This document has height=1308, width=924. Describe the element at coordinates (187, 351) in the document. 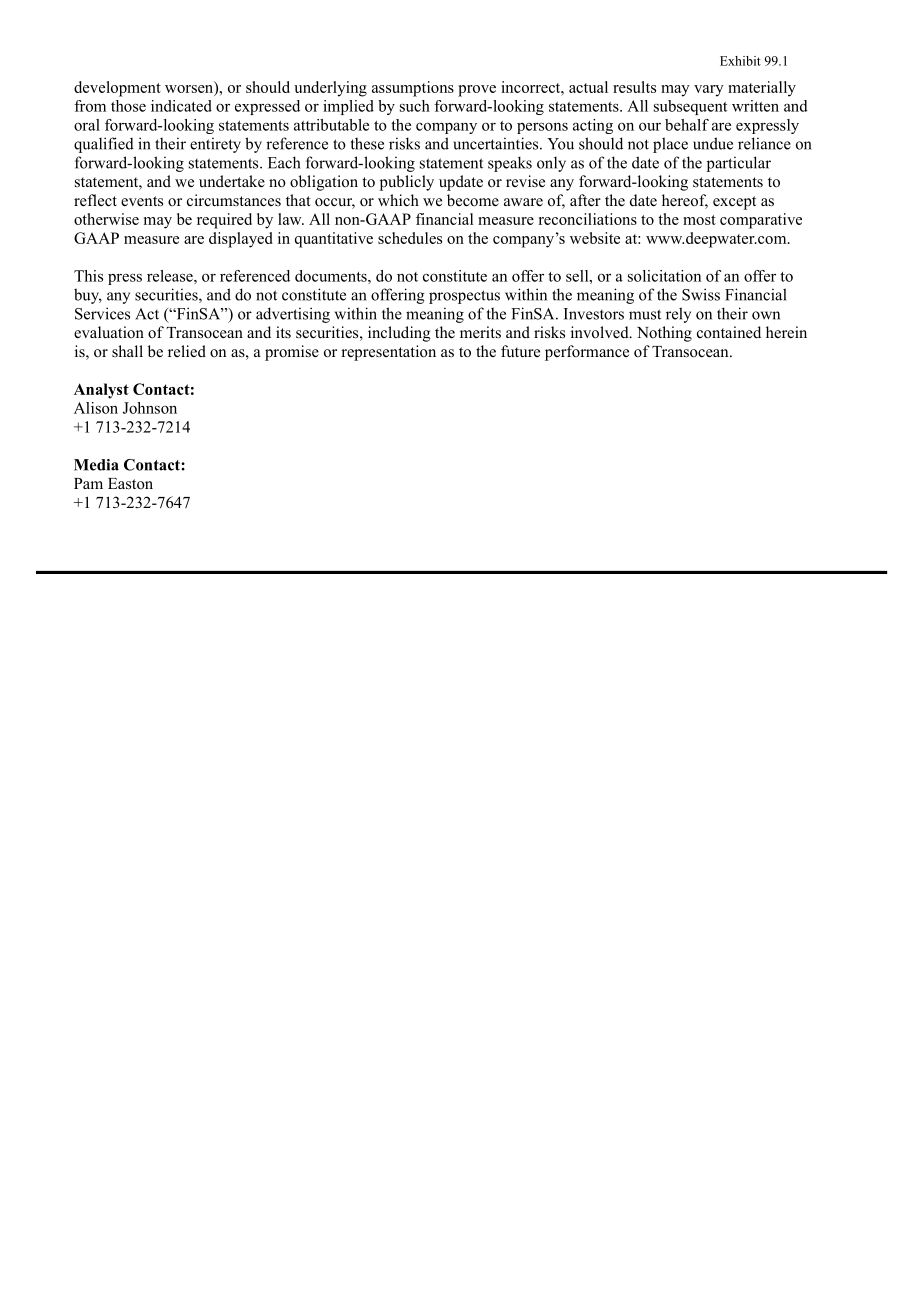

I see `relied` at that location.
